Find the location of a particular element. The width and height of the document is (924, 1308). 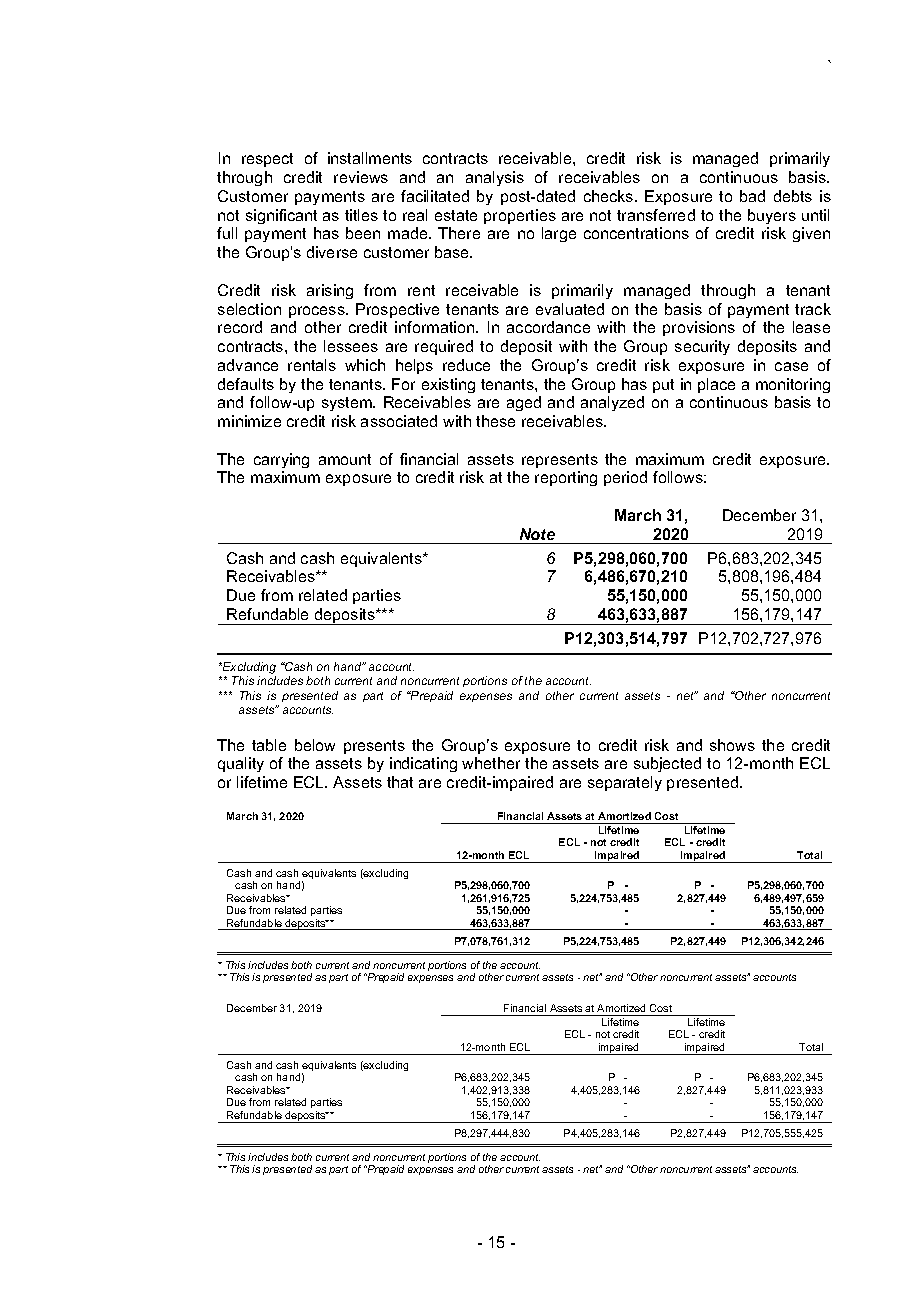

carrying is located at coordinates (281, 460).
